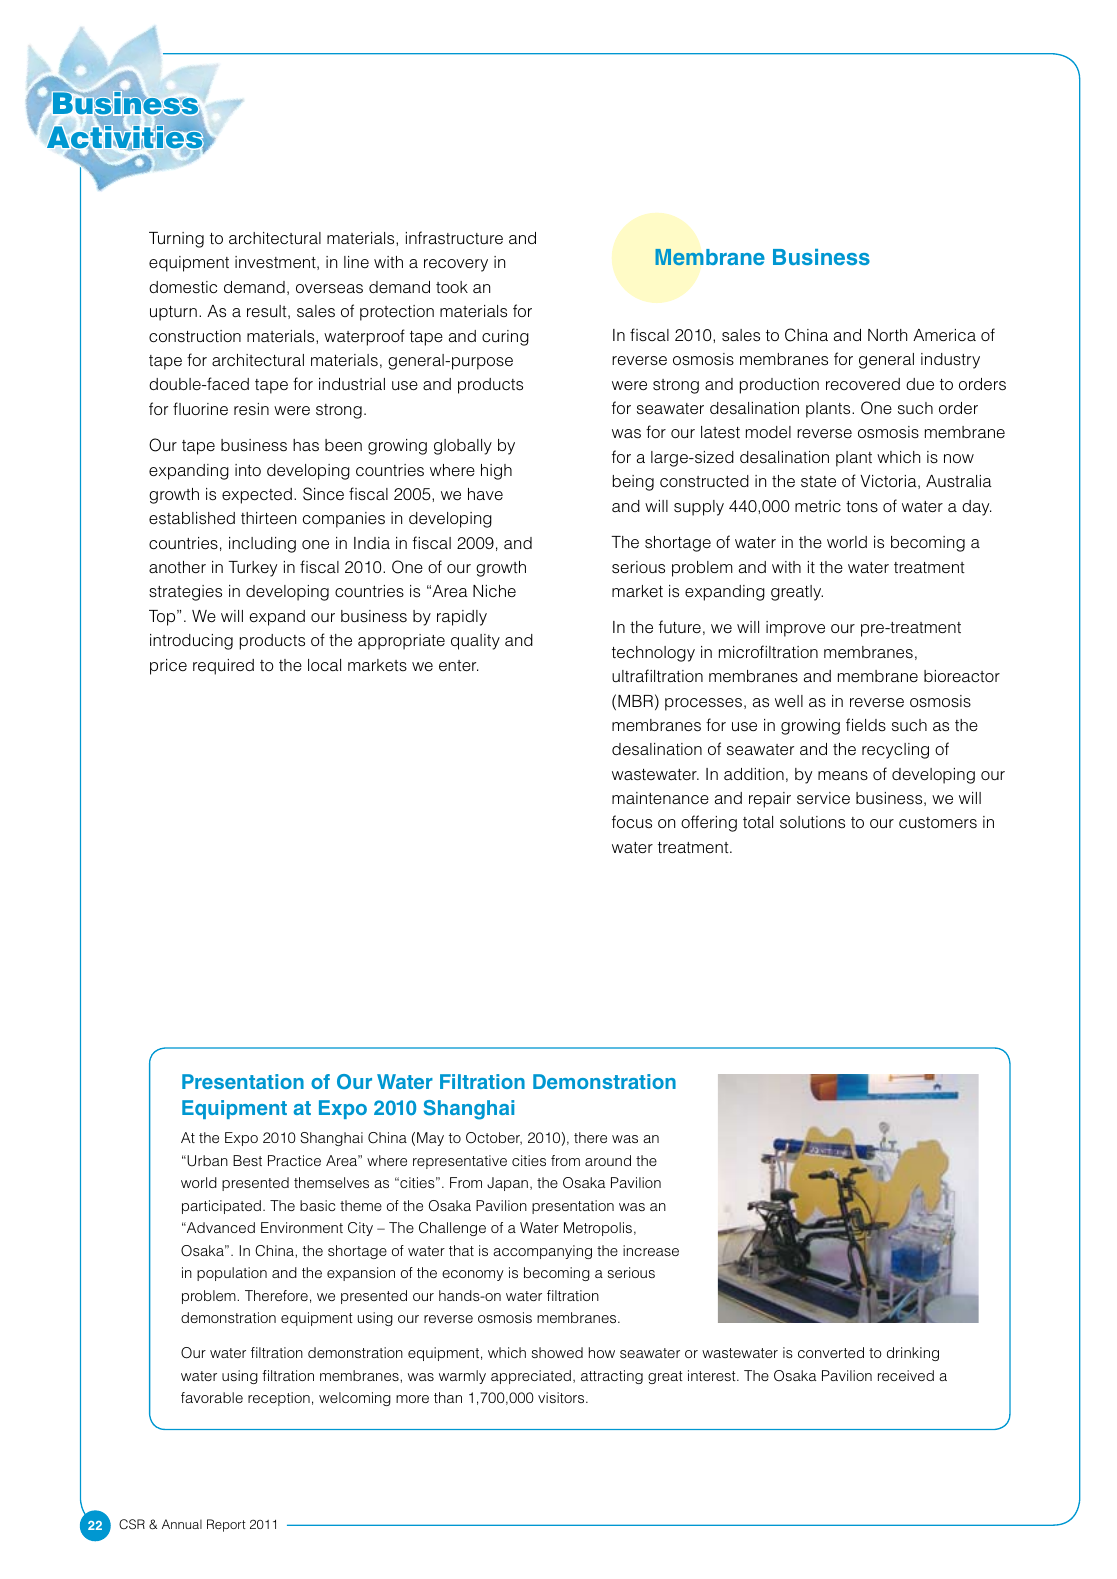 This page has height=1579, width=1117. I want to click on North, so click(887, 335).
